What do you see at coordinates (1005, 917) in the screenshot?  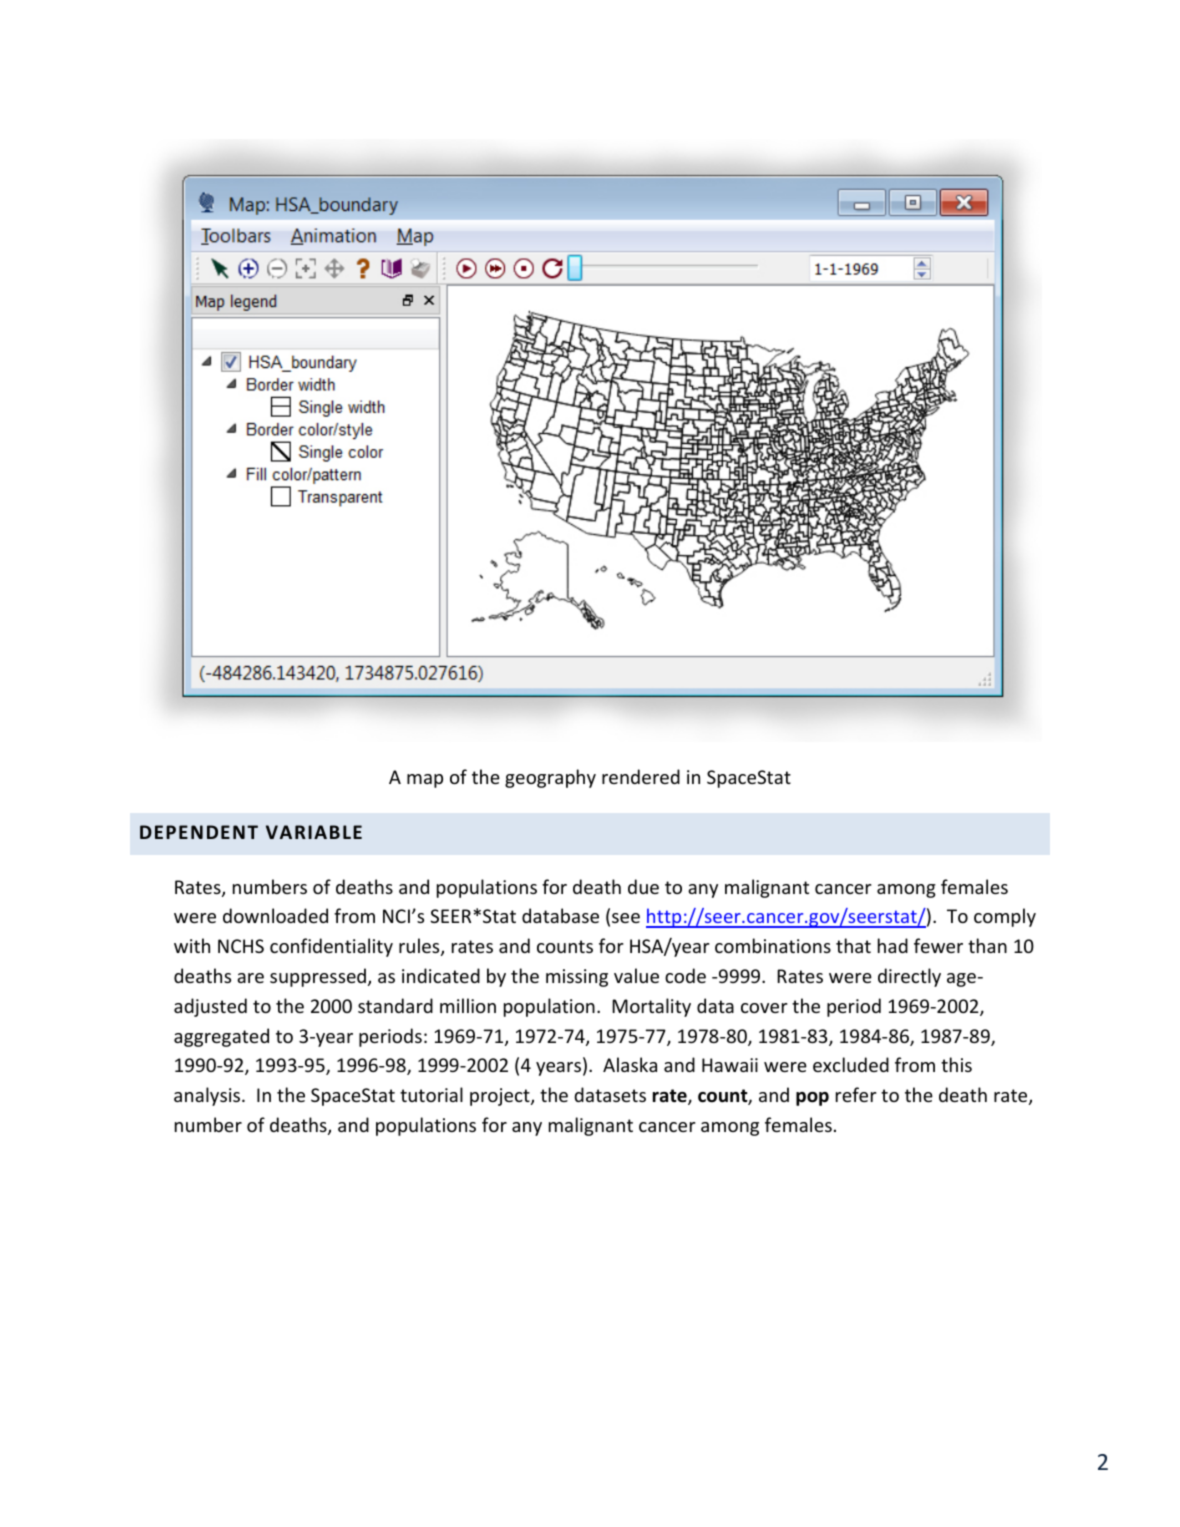 I see `comply` at bounding box center [1005, 917].
